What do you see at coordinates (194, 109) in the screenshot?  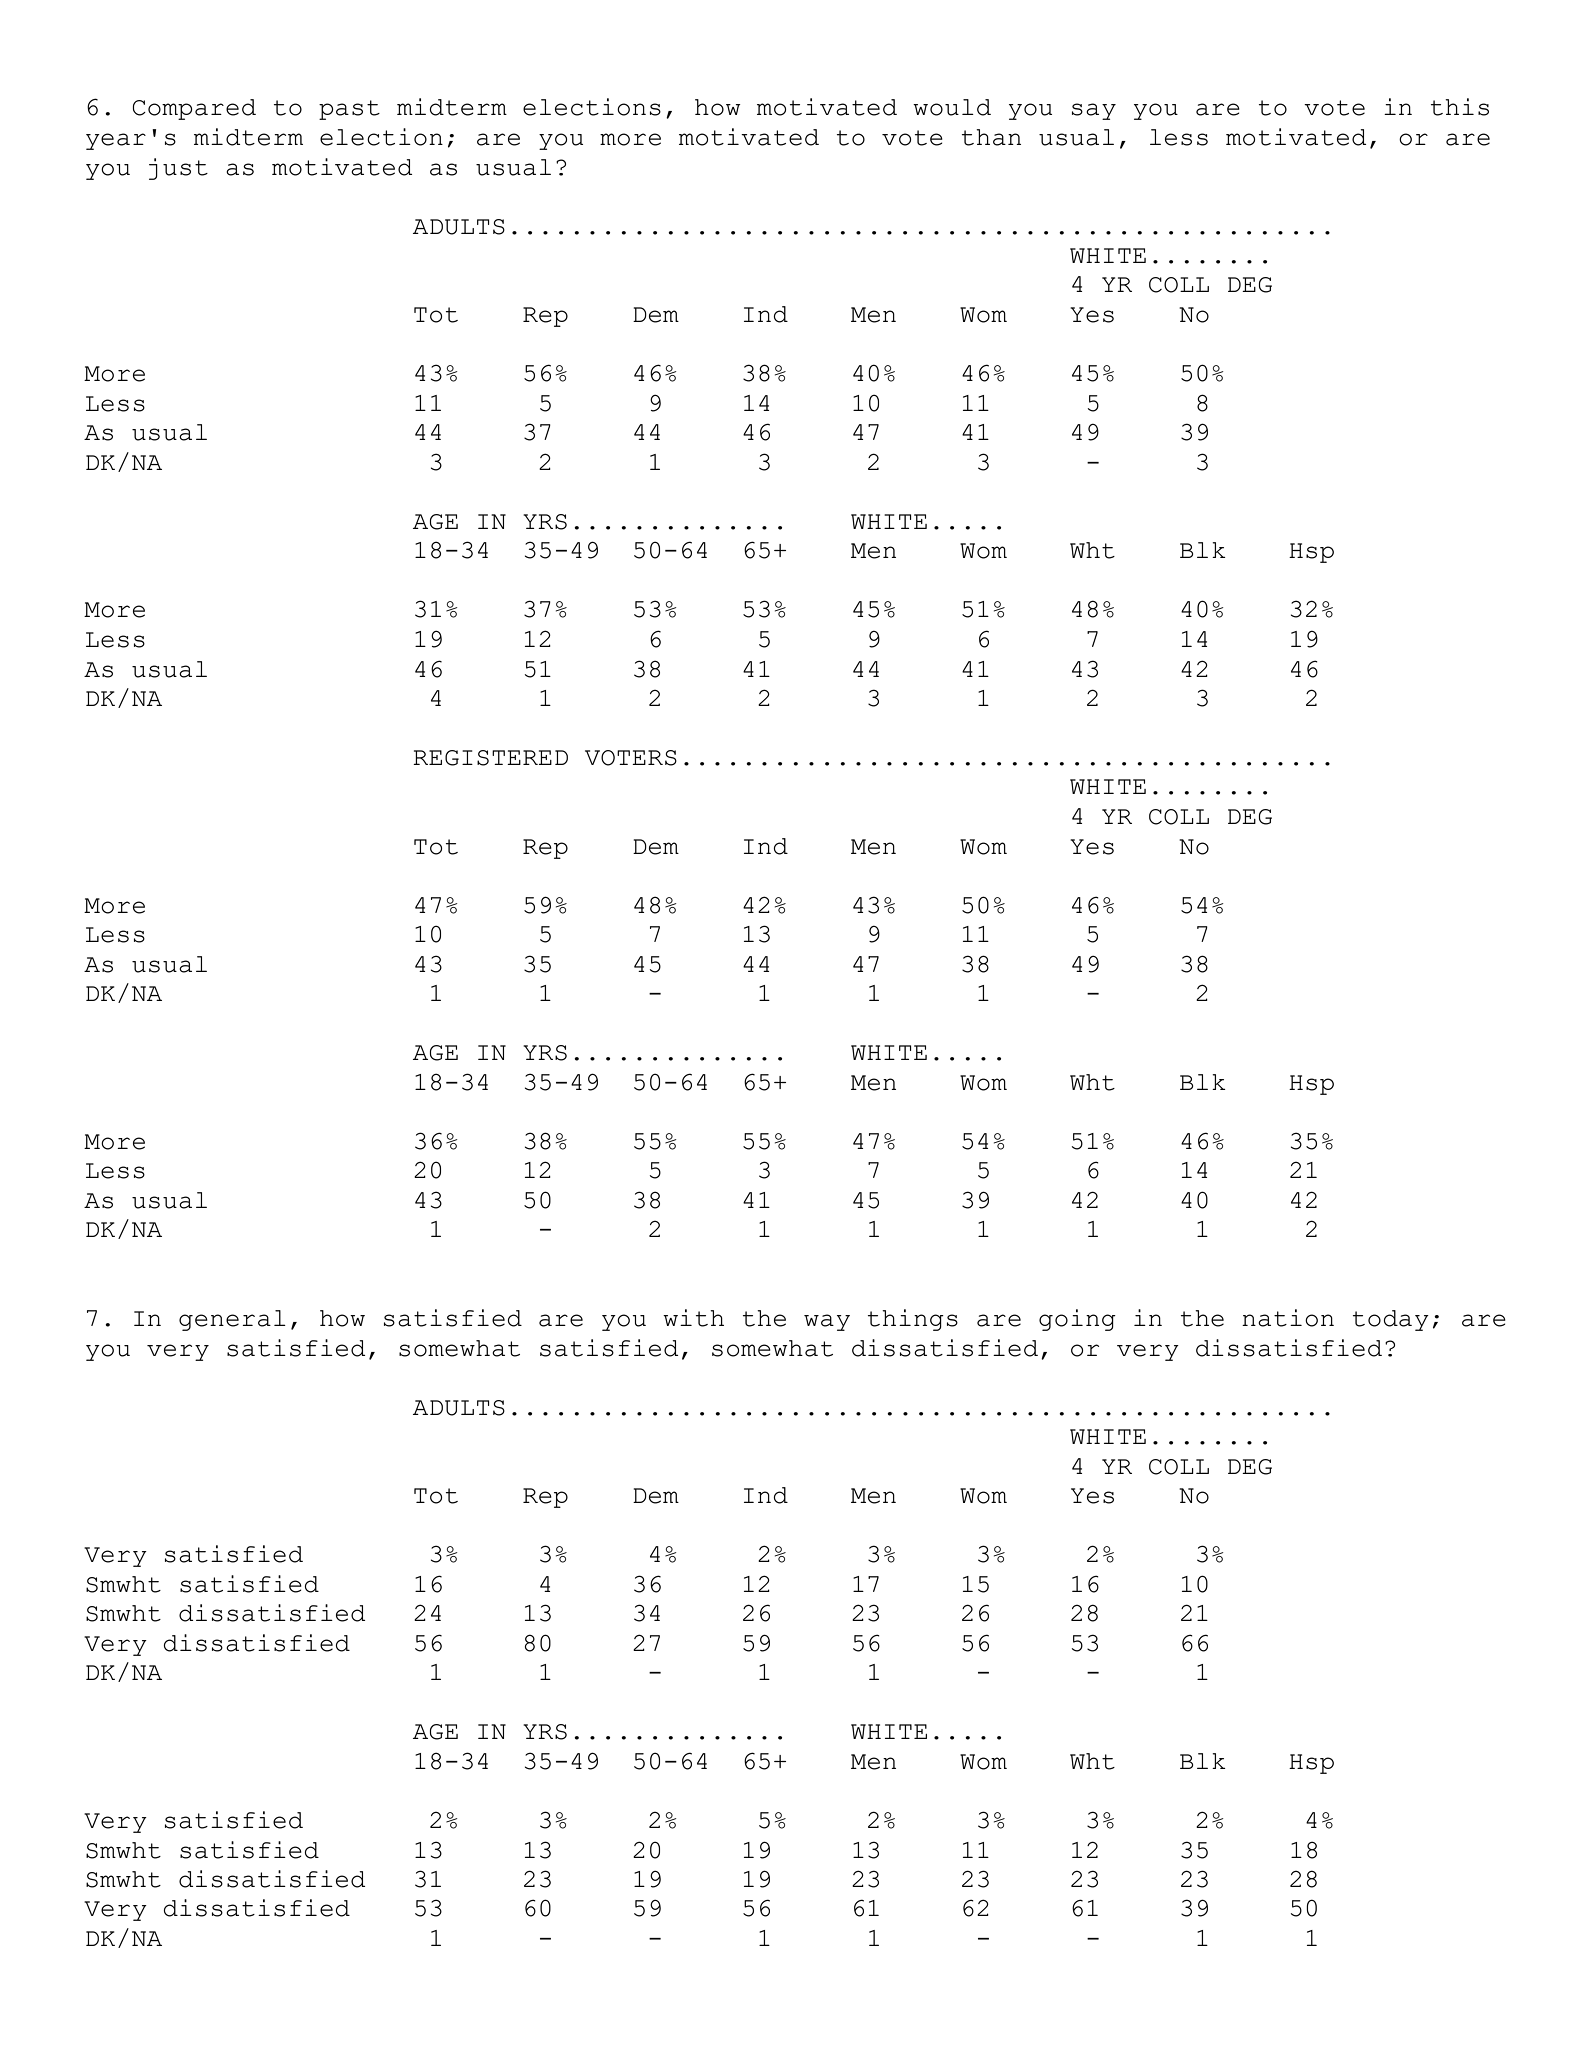 I see `Compared` at bounding box center [194, 109].
